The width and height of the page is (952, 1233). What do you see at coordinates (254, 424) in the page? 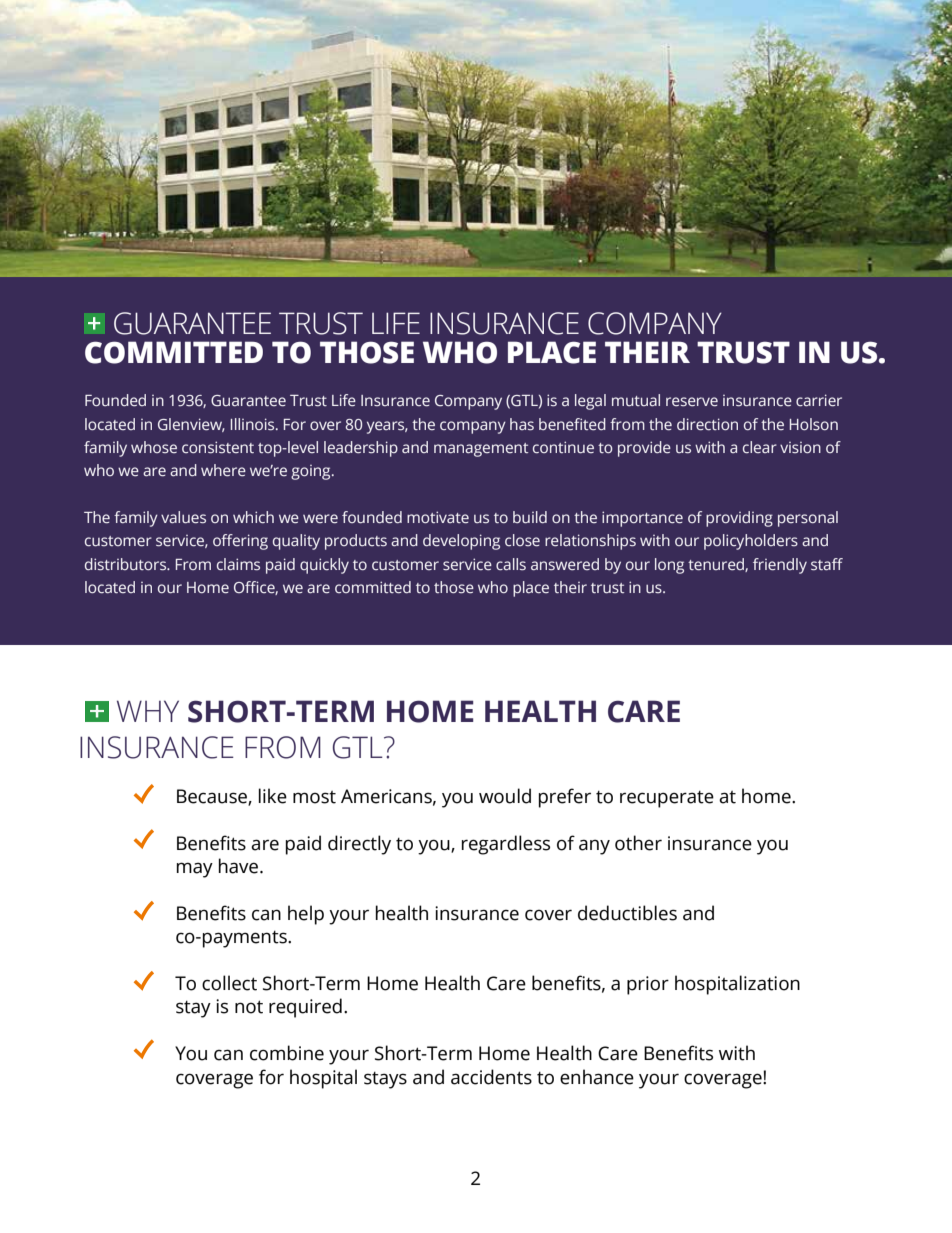
I see `Illinois` at bounding box center [254, 424].
